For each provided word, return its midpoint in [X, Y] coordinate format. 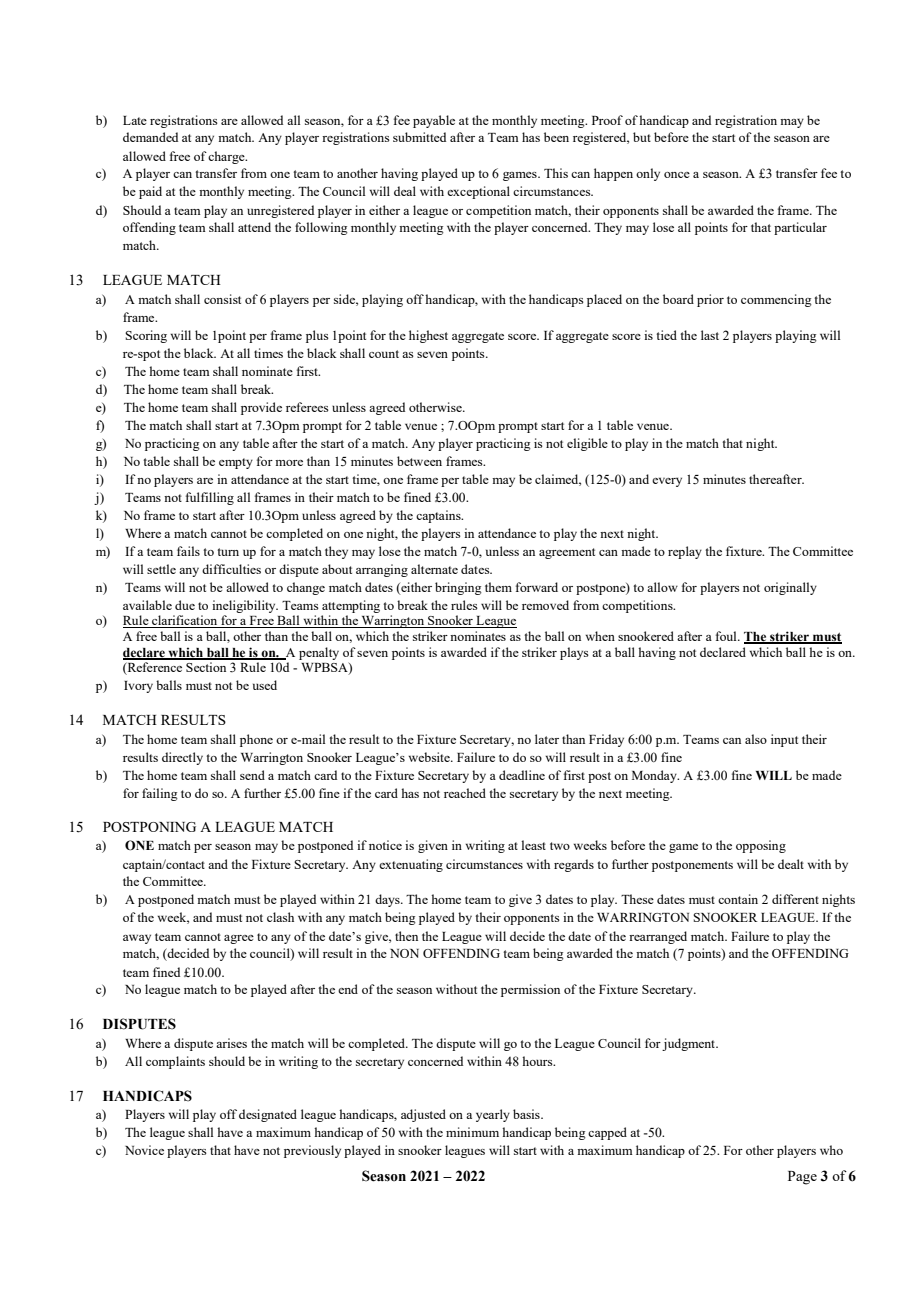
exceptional [478, 192]
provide [261, 408]
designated [268, 1115]
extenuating [411, 865]
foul [727, 636]
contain [738, 899]
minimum [472, 1132]
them [498, 587]
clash [280, 917]
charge [227, 157]
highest [428, 336]
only [648, 174]
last [710, 335]
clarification [185, 621]
